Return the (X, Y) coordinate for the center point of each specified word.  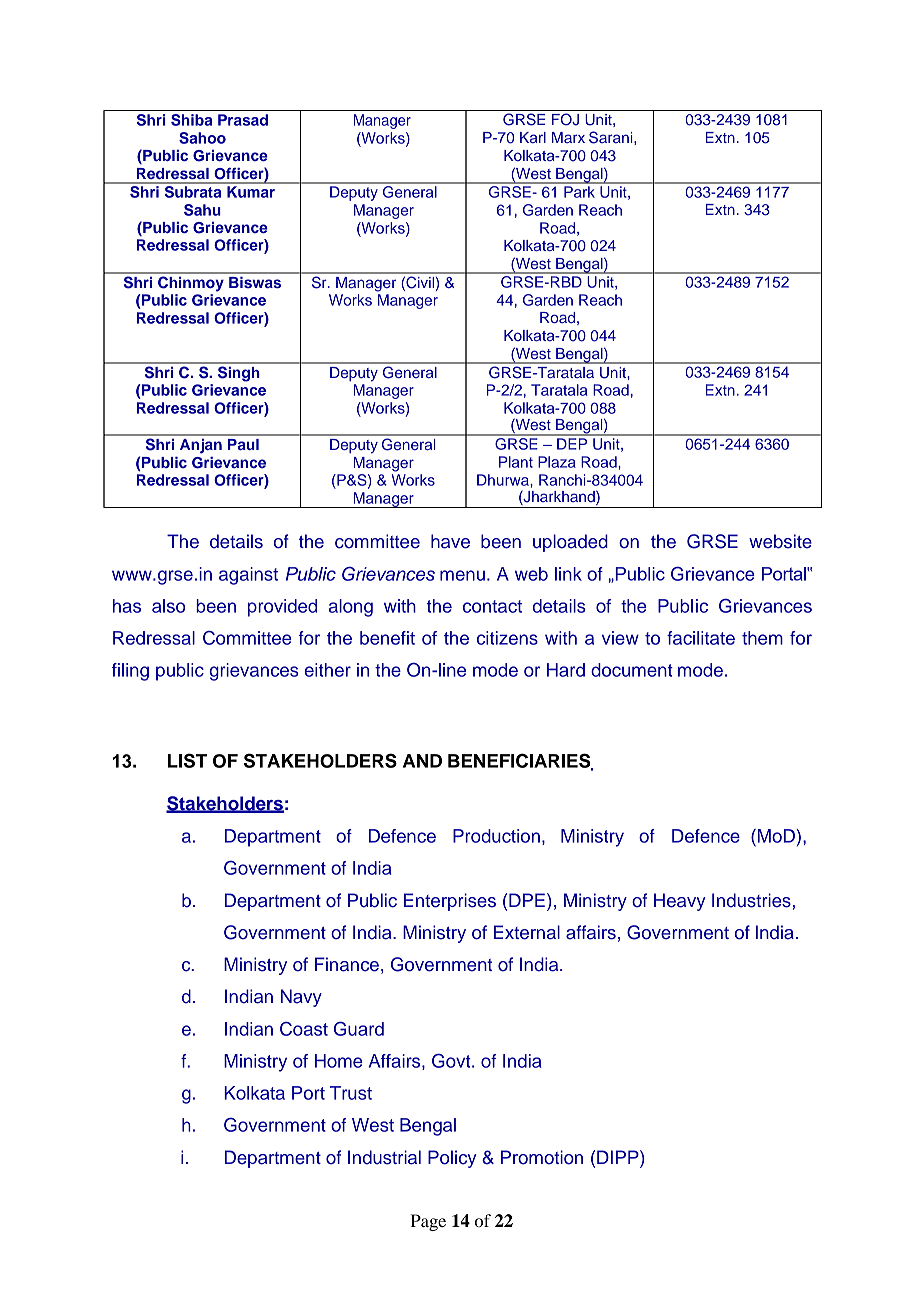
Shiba (191, 120)
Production (496, 836)
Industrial (384, 1157)
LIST (187, 760)
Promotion (542, 1157)
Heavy (679, 902)
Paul (243, 444)
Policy (452, 1159)
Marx (568, 137)
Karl (533, 137)
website (780, 541)
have (450, 541)
